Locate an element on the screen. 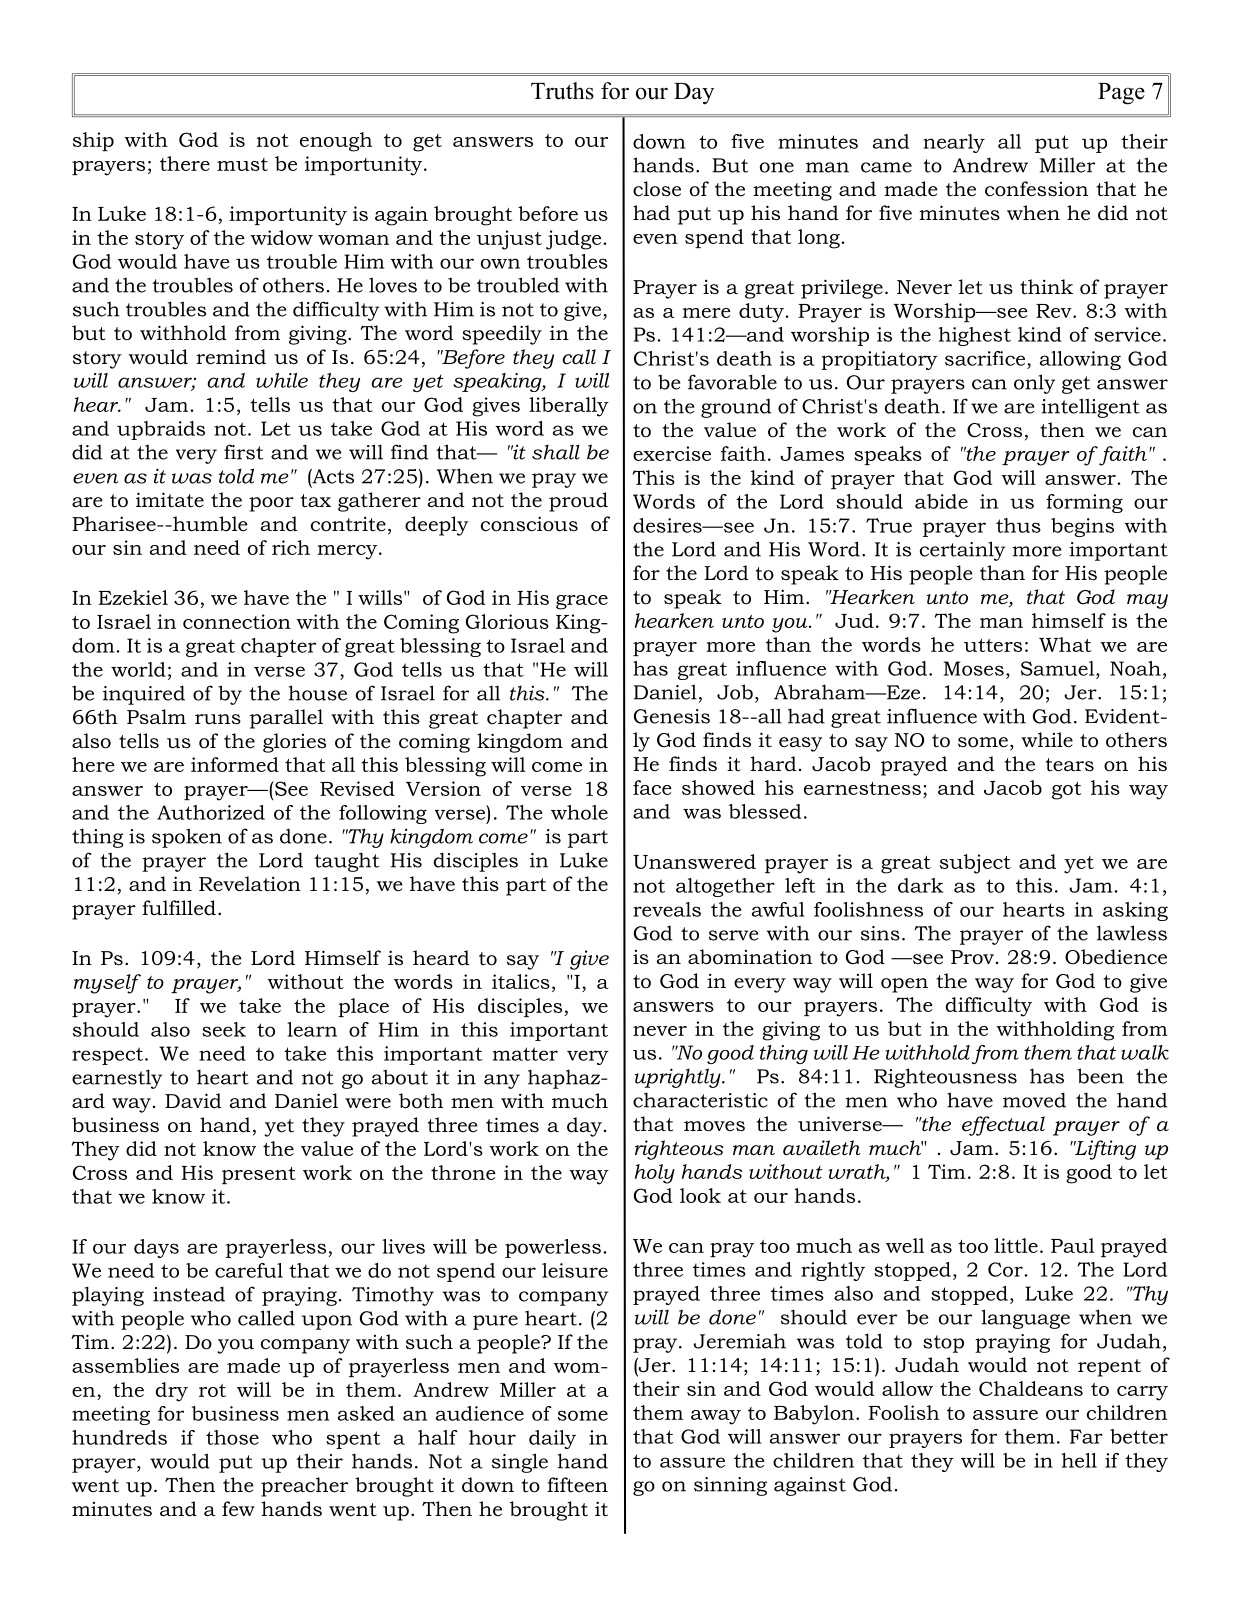  hell is located at coordinates (1079, 1460).
